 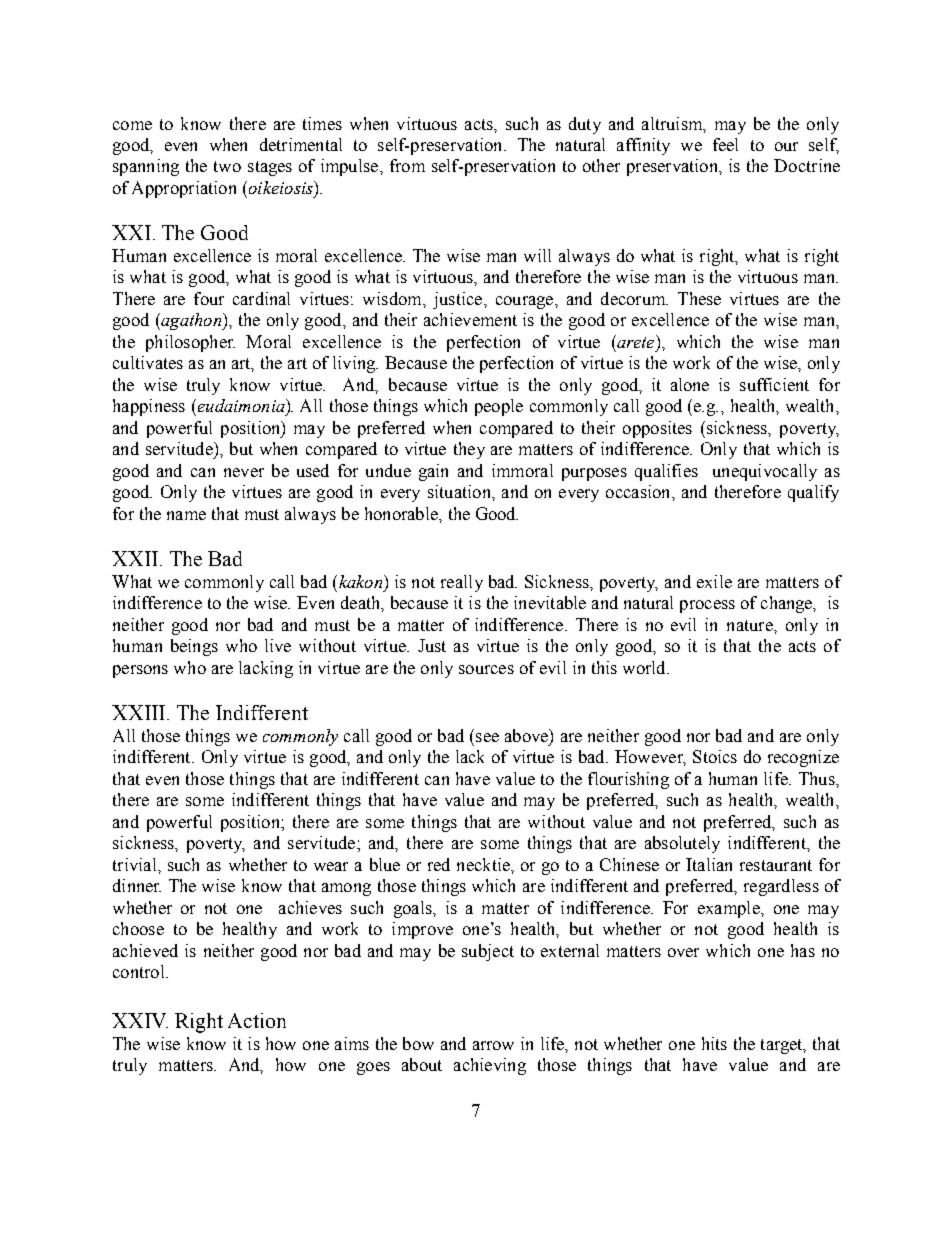 I want to click on Action, so click(x=257, y=1020).
